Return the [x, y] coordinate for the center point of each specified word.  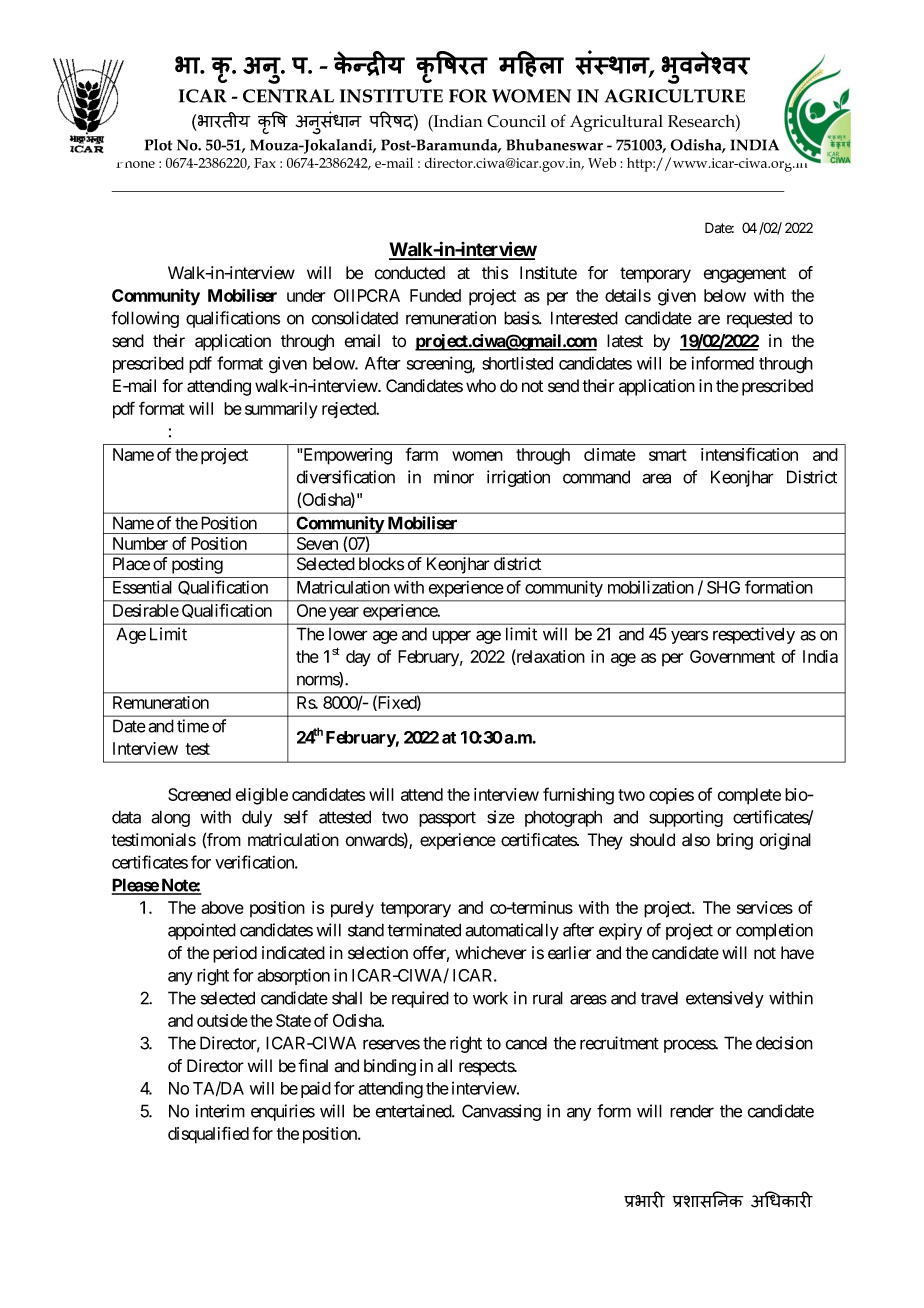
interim [220, 1111]
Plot [159, 145]
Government [732, 656]
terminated [424, 930]
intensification [749, 454]
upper [451, 637]
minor [454, 477]
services [765, 907]
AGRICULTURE [674, 96]
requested [759, 320]
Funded [435, 295]
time [193, 726]
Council [516, 121]
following [145, 319]
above [222, 907]
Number [140, 543]
